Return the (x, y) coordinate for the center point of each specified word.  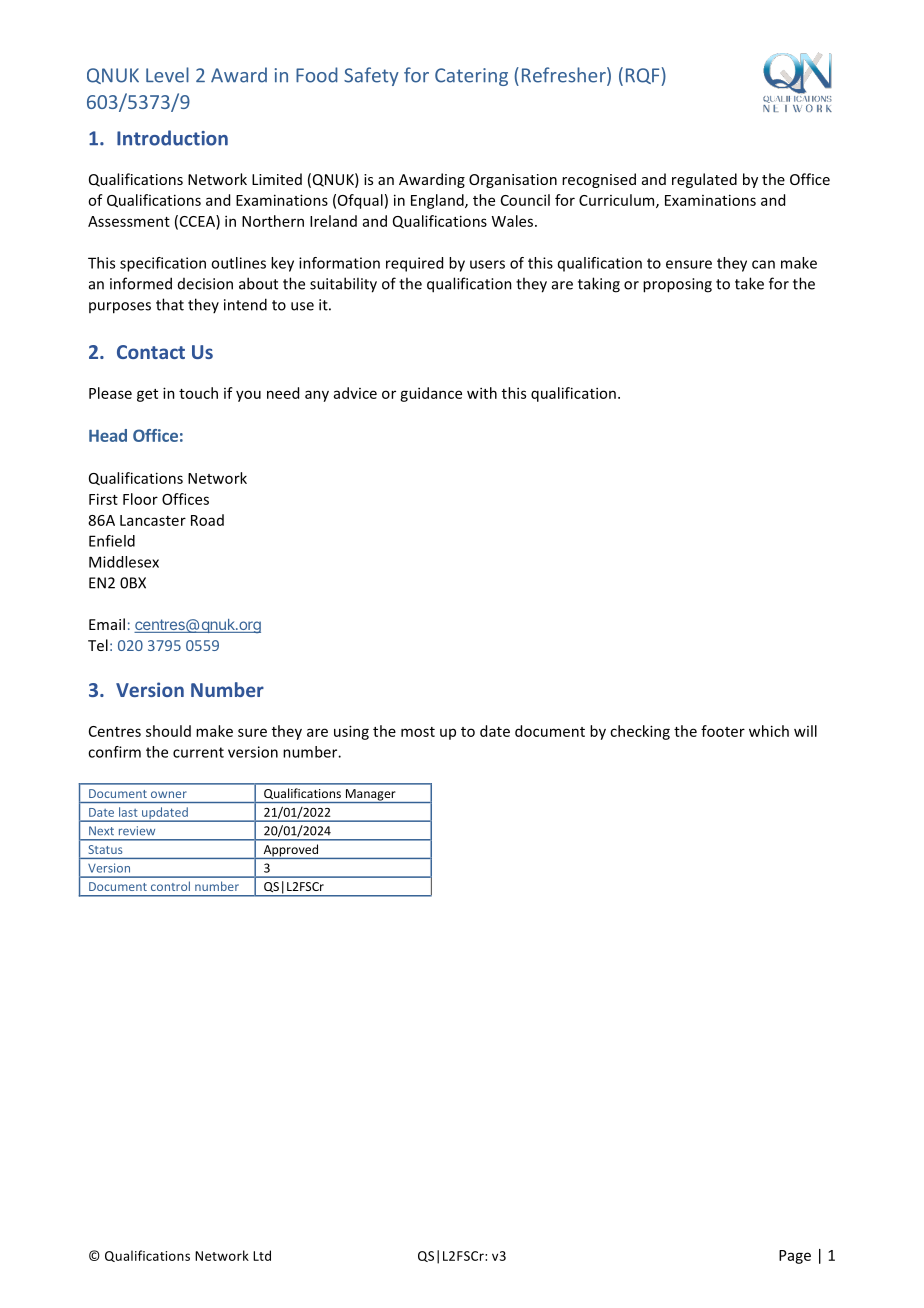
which (769, 731)
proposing (677, 285)
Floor (140, 499)
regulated (704, 180)
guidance (431, 394)
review (137, 831)
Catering (471, 77)
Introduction (172, 138)
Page (795, 1257)
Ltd (262, 1255)
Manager (370, 796)
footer (723, 731)
